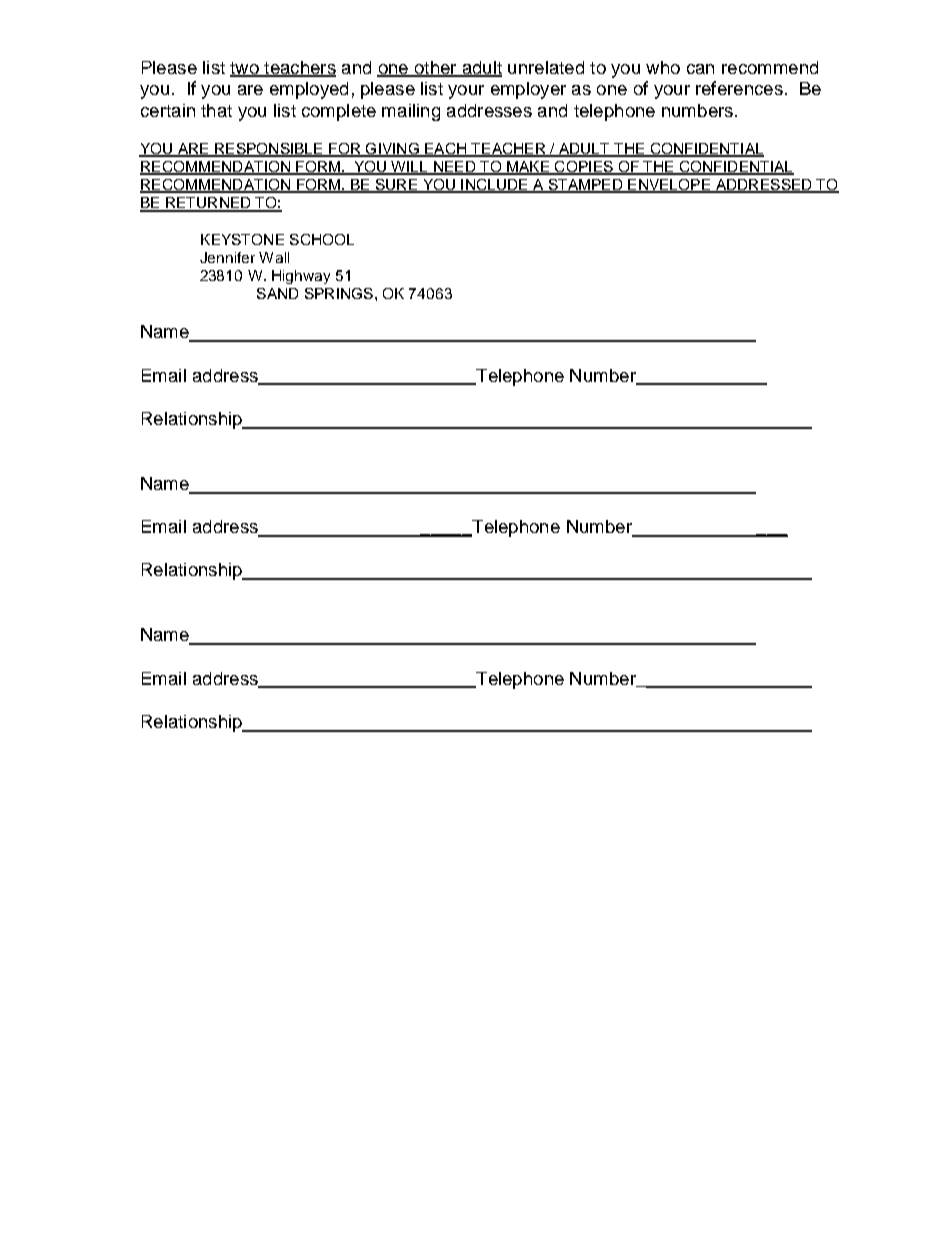 The width and height of the page is (952, 1233). I want to click on mailing, so click(411, 112).
